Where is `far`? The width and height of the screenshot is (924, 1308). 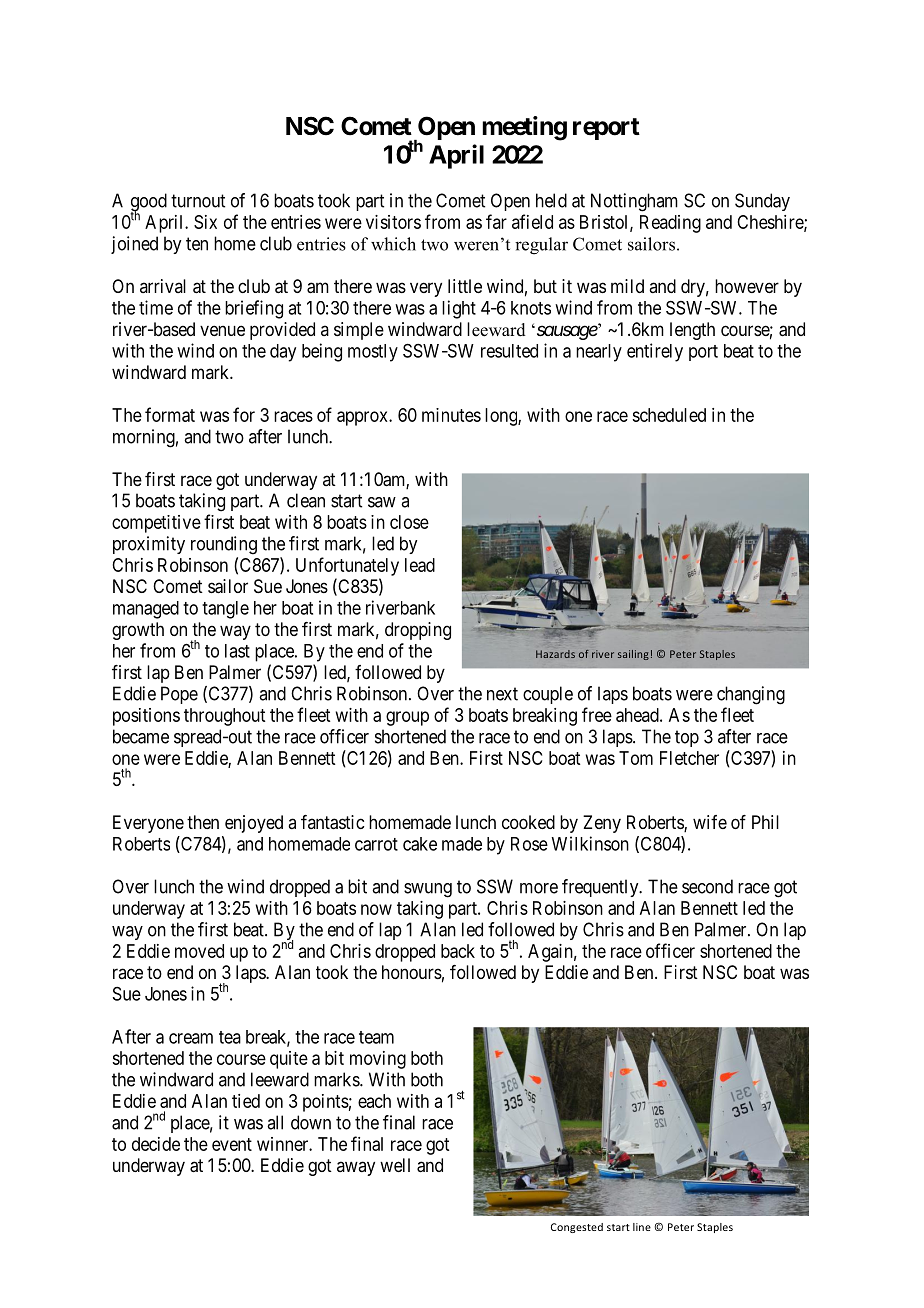 far is located at coordinates (496, 221).
